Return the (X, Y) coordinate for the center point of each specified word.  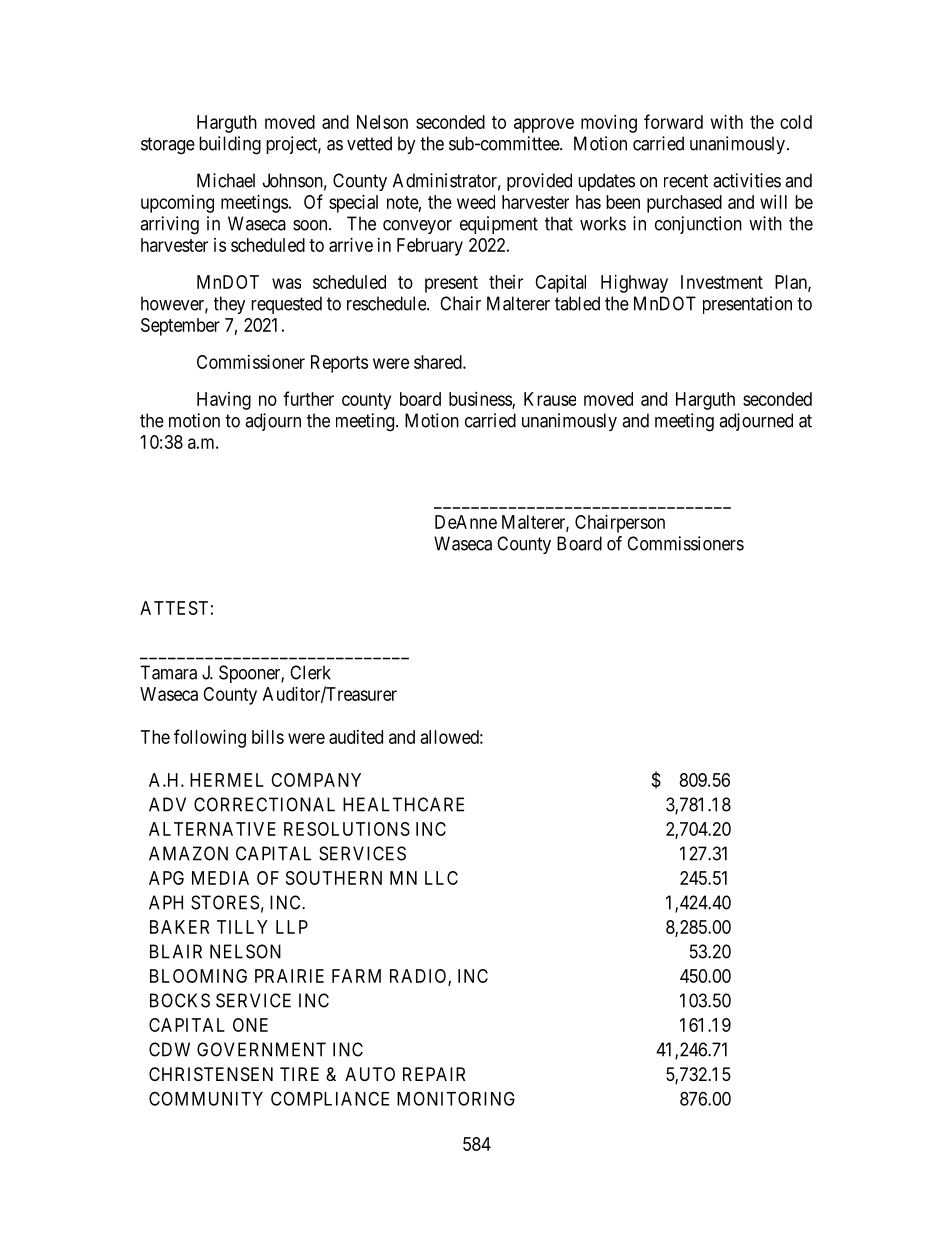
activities (747, 180)
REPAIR (434, 1074)
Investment (722, 282)
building (230, 145)
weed (476, 202)
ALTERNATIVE (212, 829)
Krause (550, 399)
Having (224, 401)
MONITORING (456, 1098)
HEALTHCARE (403, 804)
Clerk (310, 672)
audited (356, 737)
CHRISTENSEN (211, 1074)
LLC (441, 878)
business (481, 400)
